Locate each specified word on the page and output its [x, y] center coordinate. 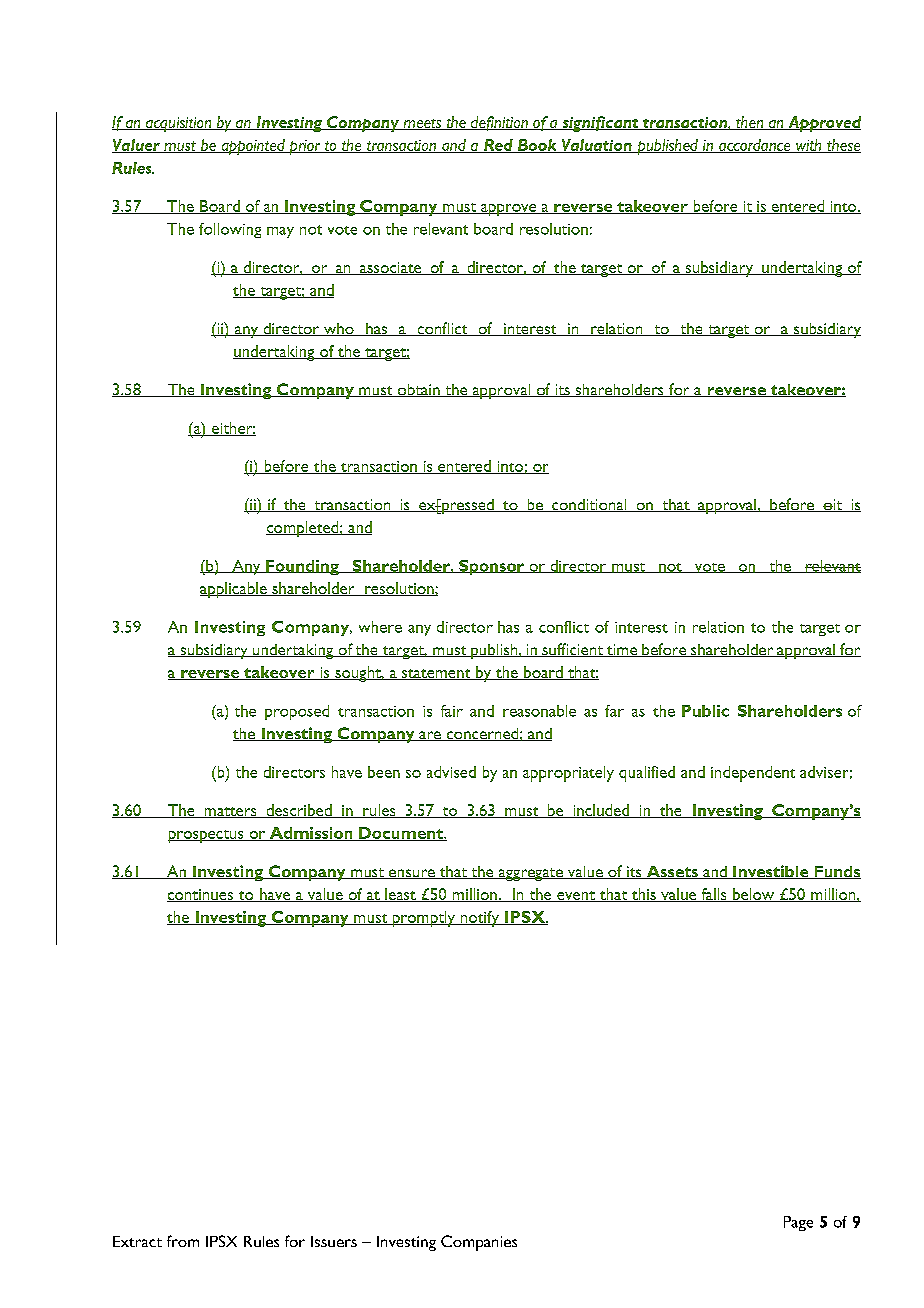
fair [452, 711]
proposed [297, 712]
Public [705, 711]
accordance [755, 146]
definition [499, 123]
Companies [479, 1243]
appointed [253, 147]
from [183, 1241]
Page [798, 1223]
